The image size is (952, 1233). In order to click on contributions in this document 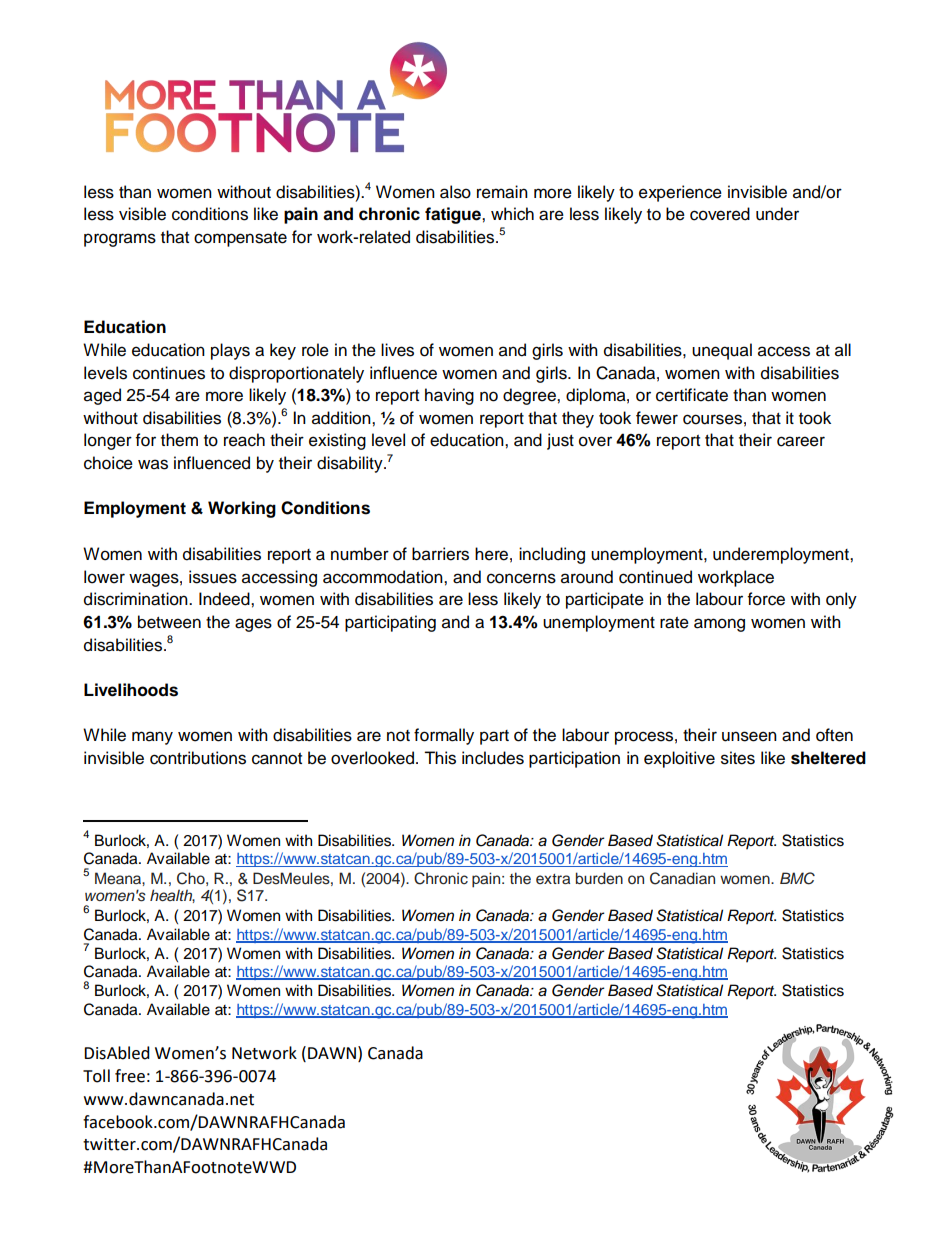, I will do `click(198, 758)`.
